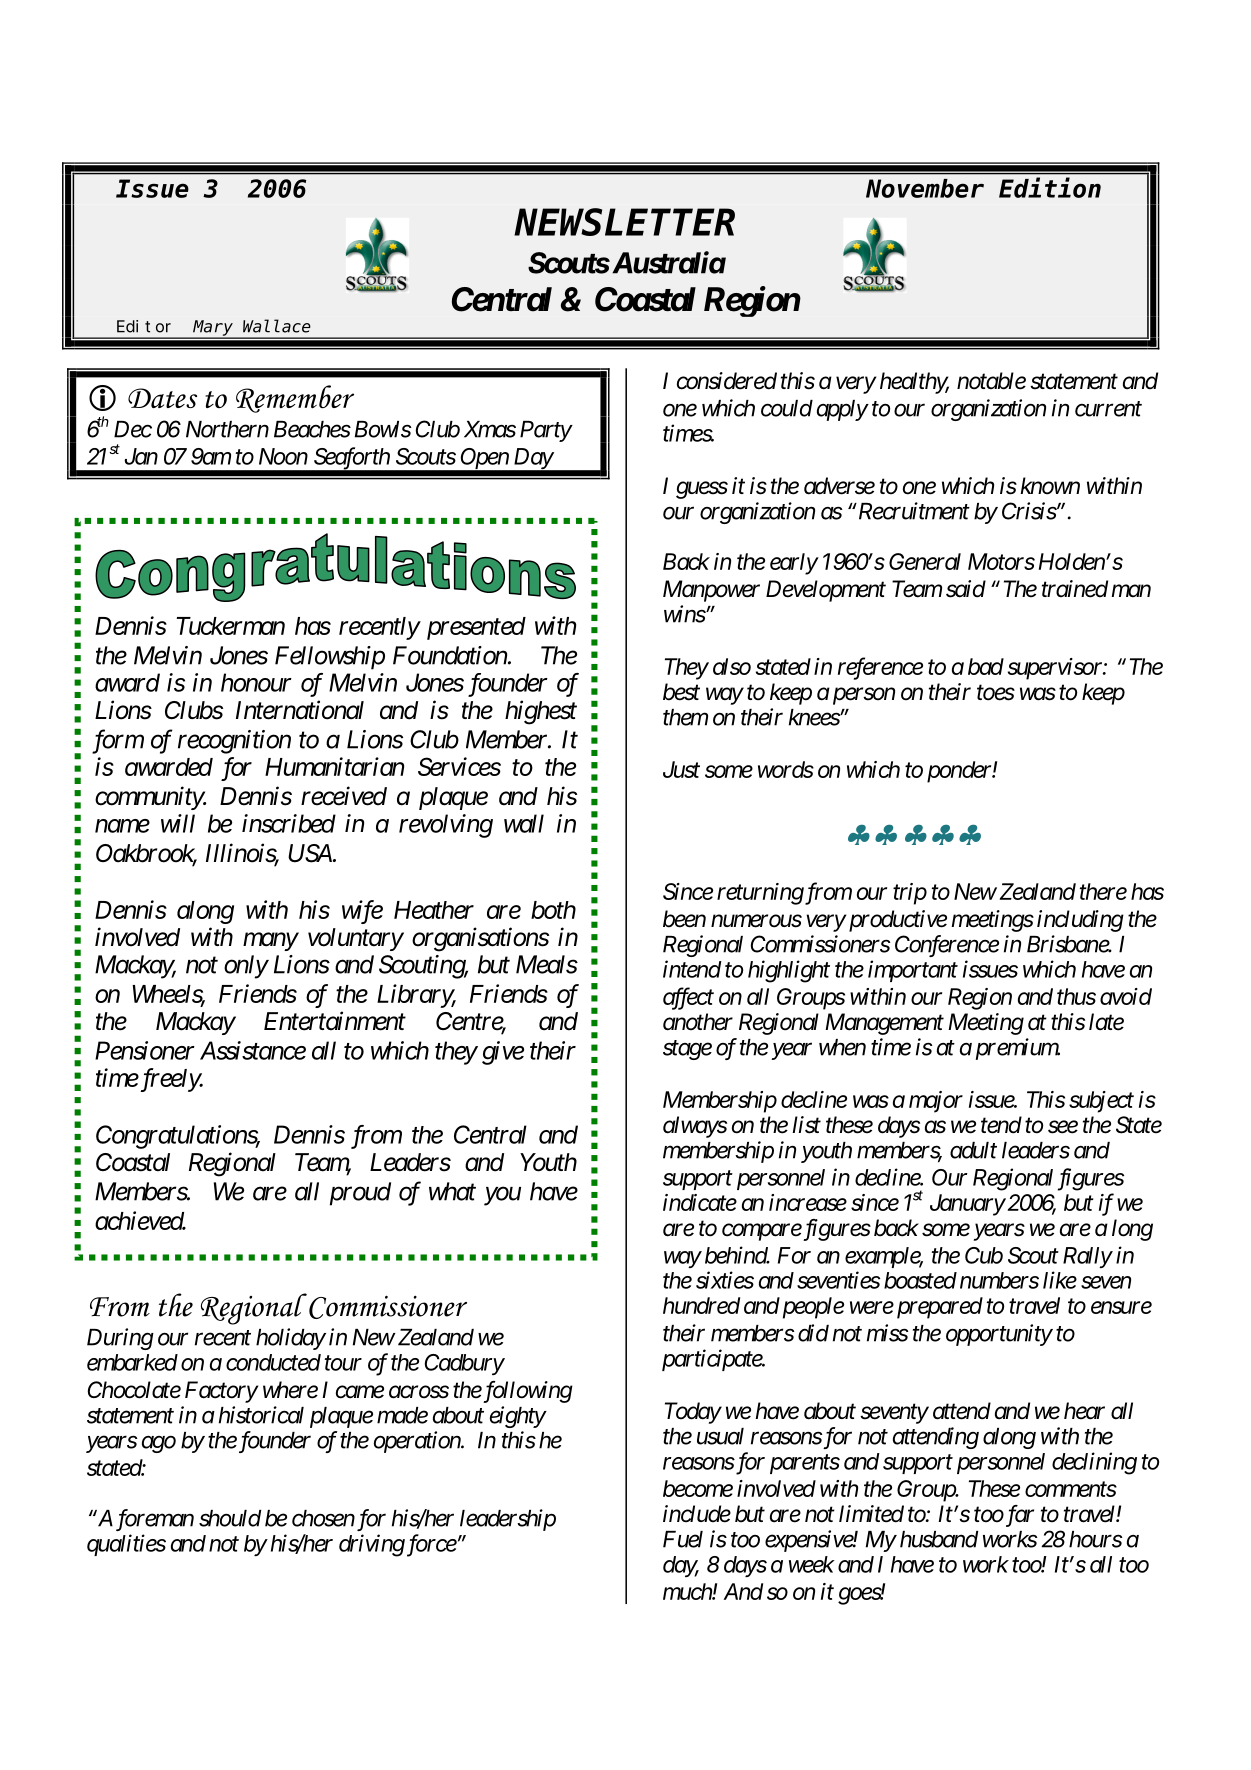 This screenshot has width=1251, height=1770. What do you see at coordinates (700, 1202) in the screenshot?
I see `indicate` at bounding box center [700, 1202].
